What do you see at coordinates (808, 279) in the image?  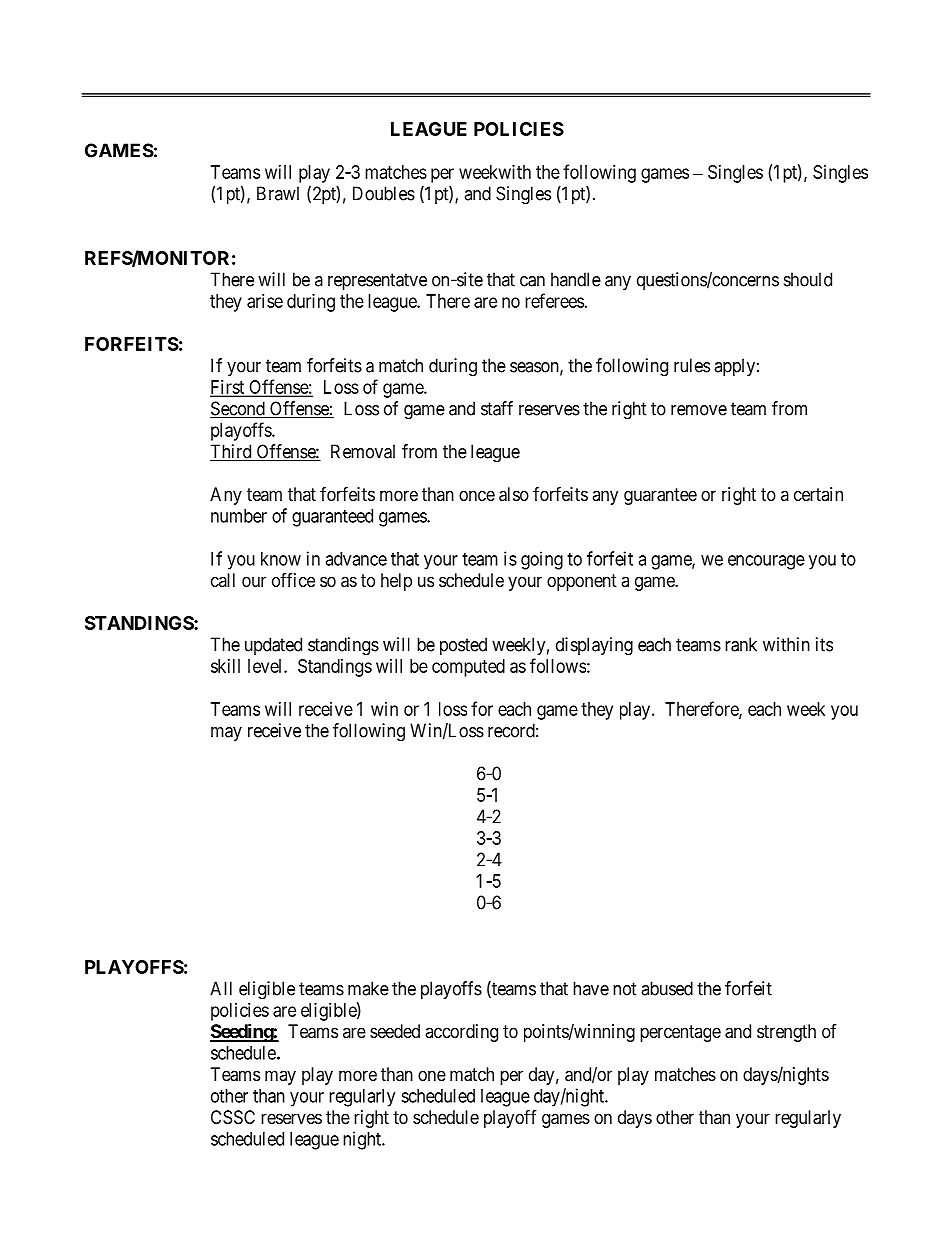 I see `should` at bounding box center [808, 279].
